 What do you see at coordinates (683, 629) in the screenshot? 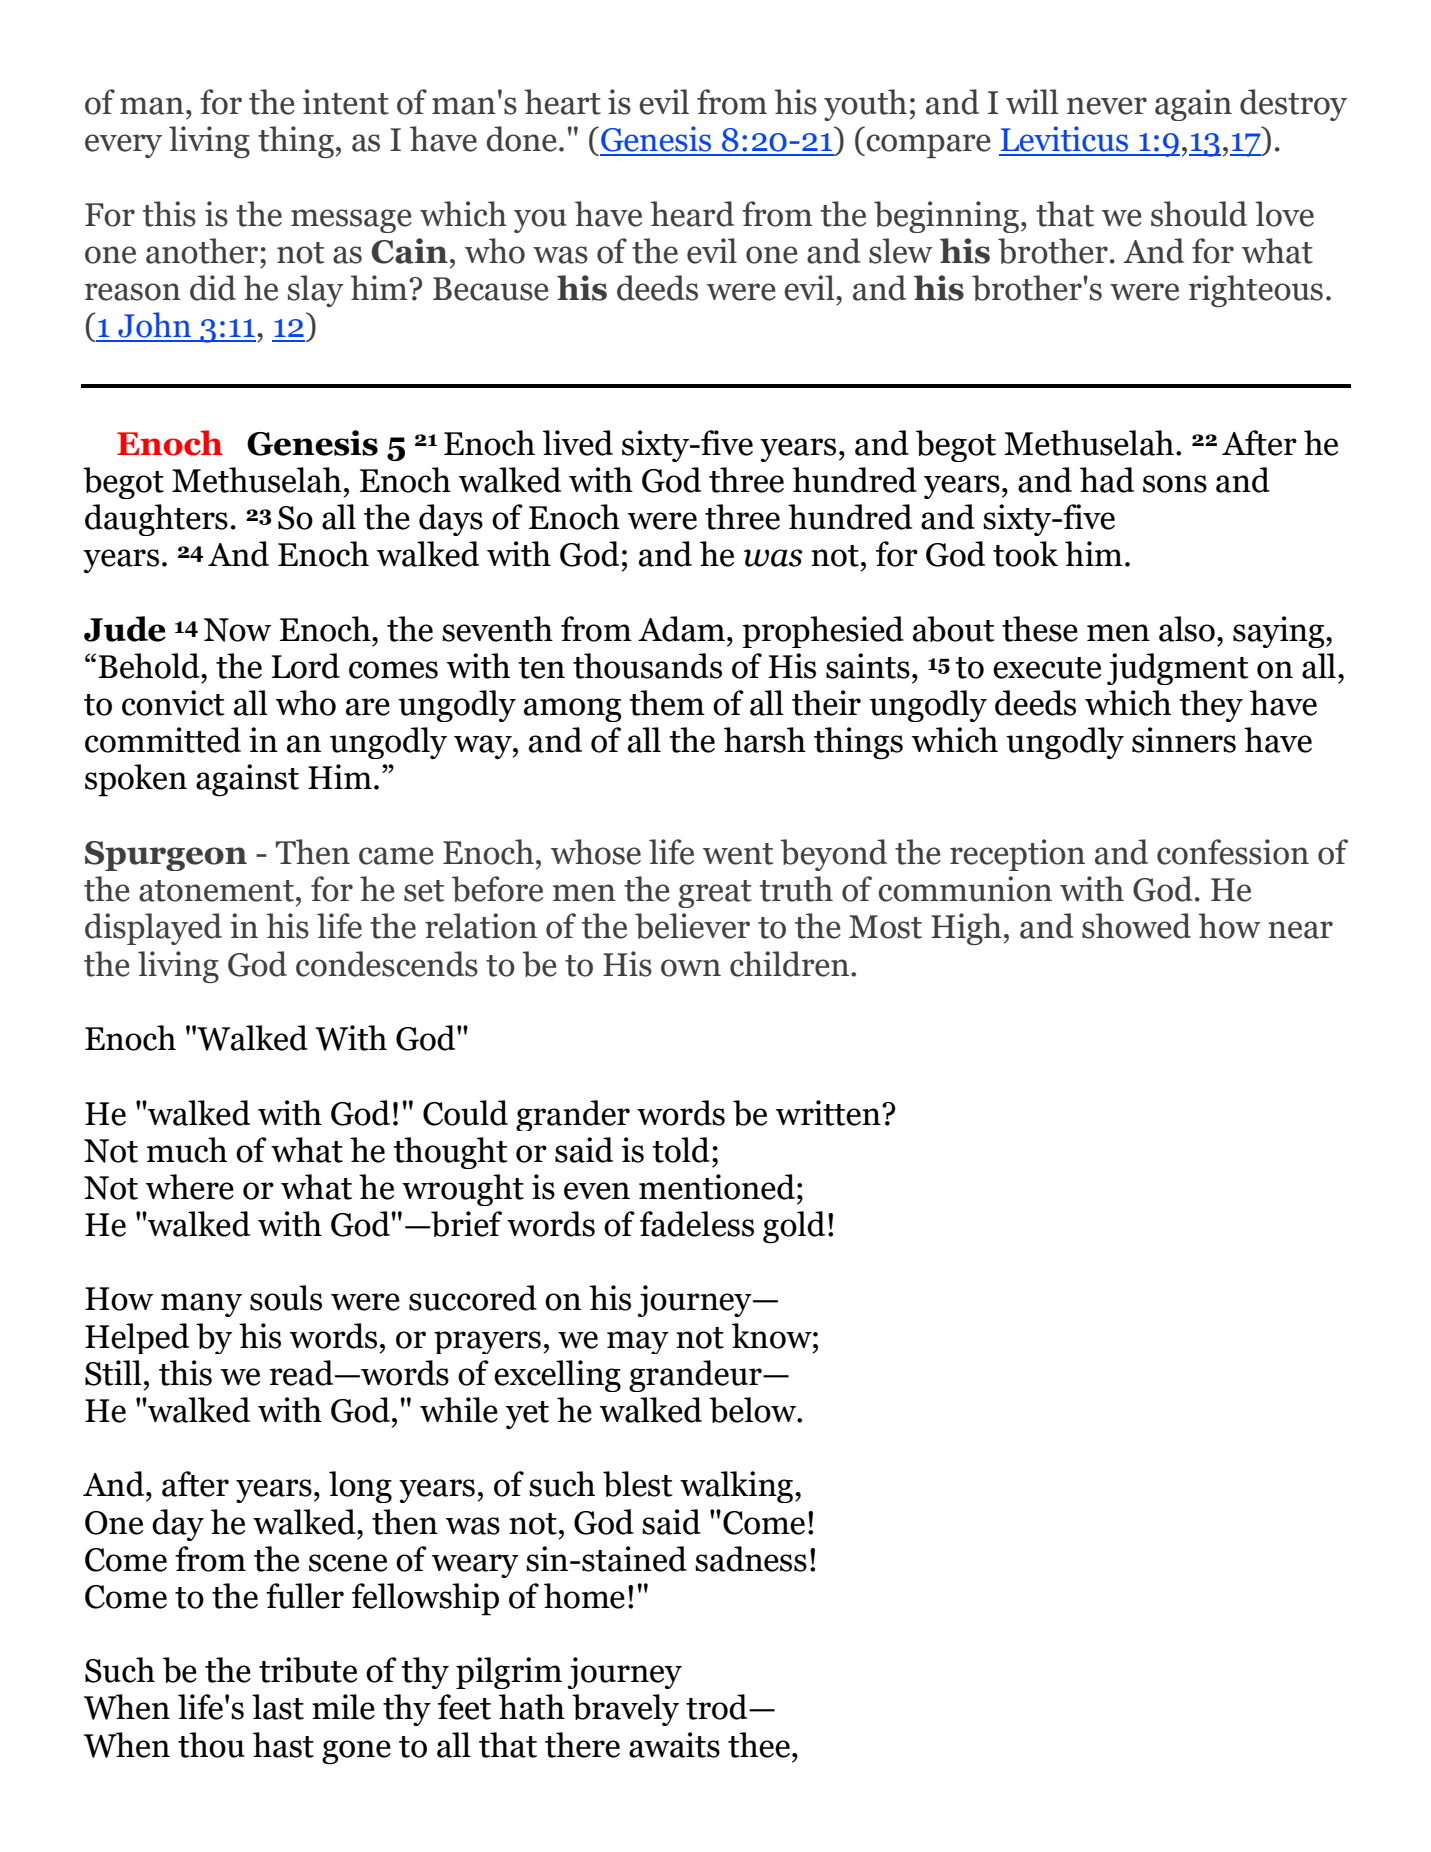
I see `Adam` at bounding box center [683, 629].
